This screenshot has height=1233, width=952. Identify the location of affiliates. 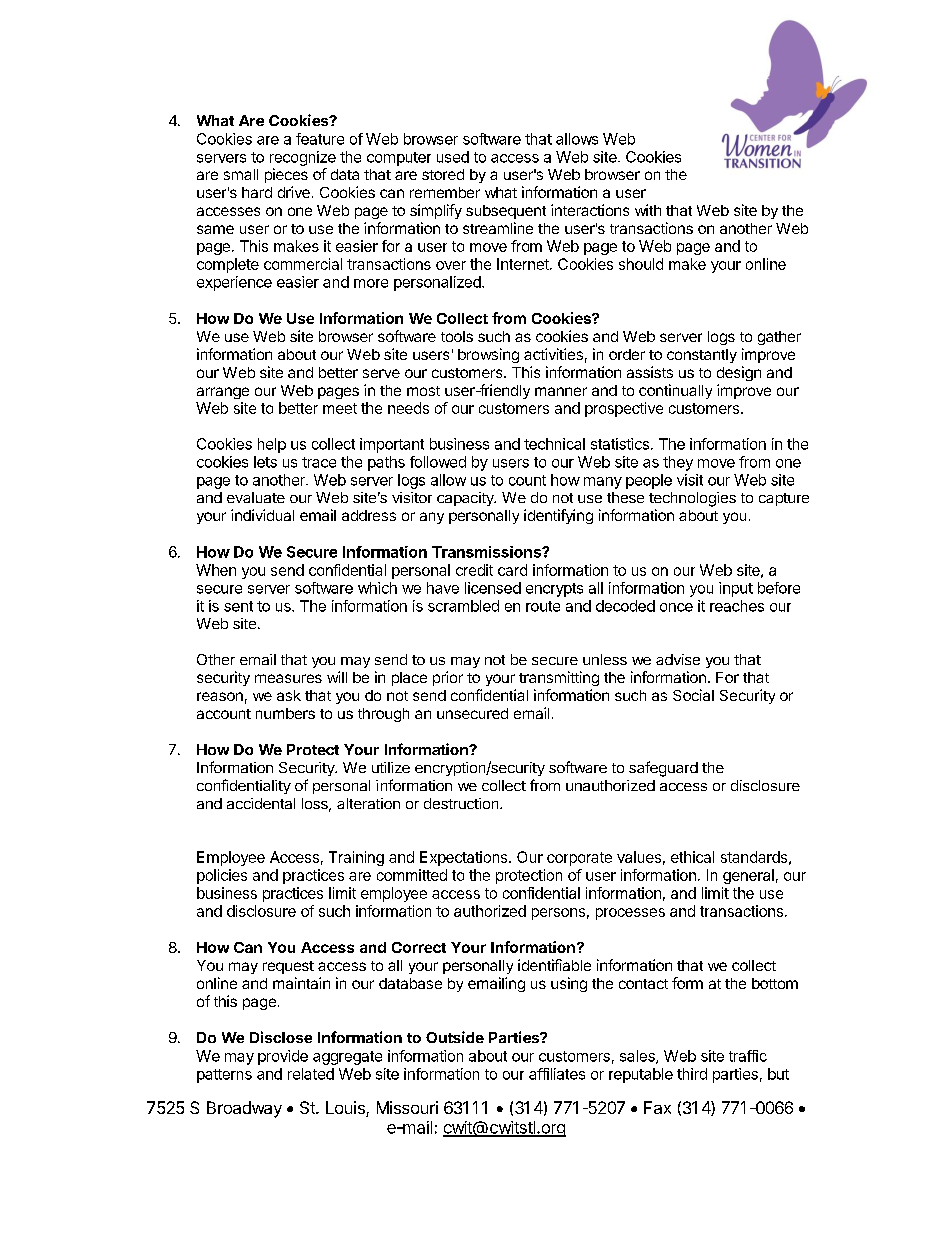
(557, 1074).
